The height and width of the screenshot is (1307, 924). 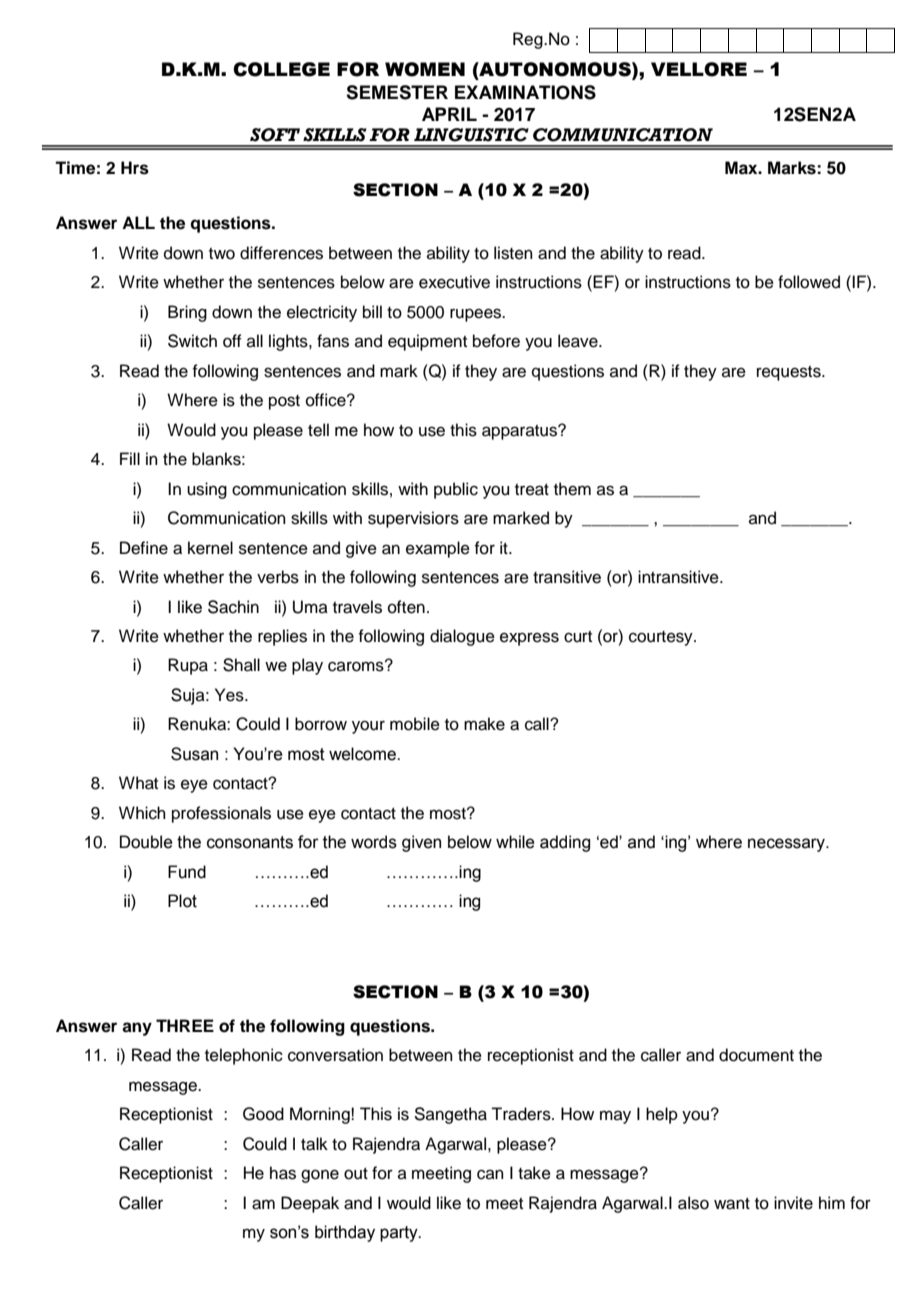 What do you see at coordinates (221, 814) in the screenshot?
I see `professionals` at bounding box center [221, 814].
